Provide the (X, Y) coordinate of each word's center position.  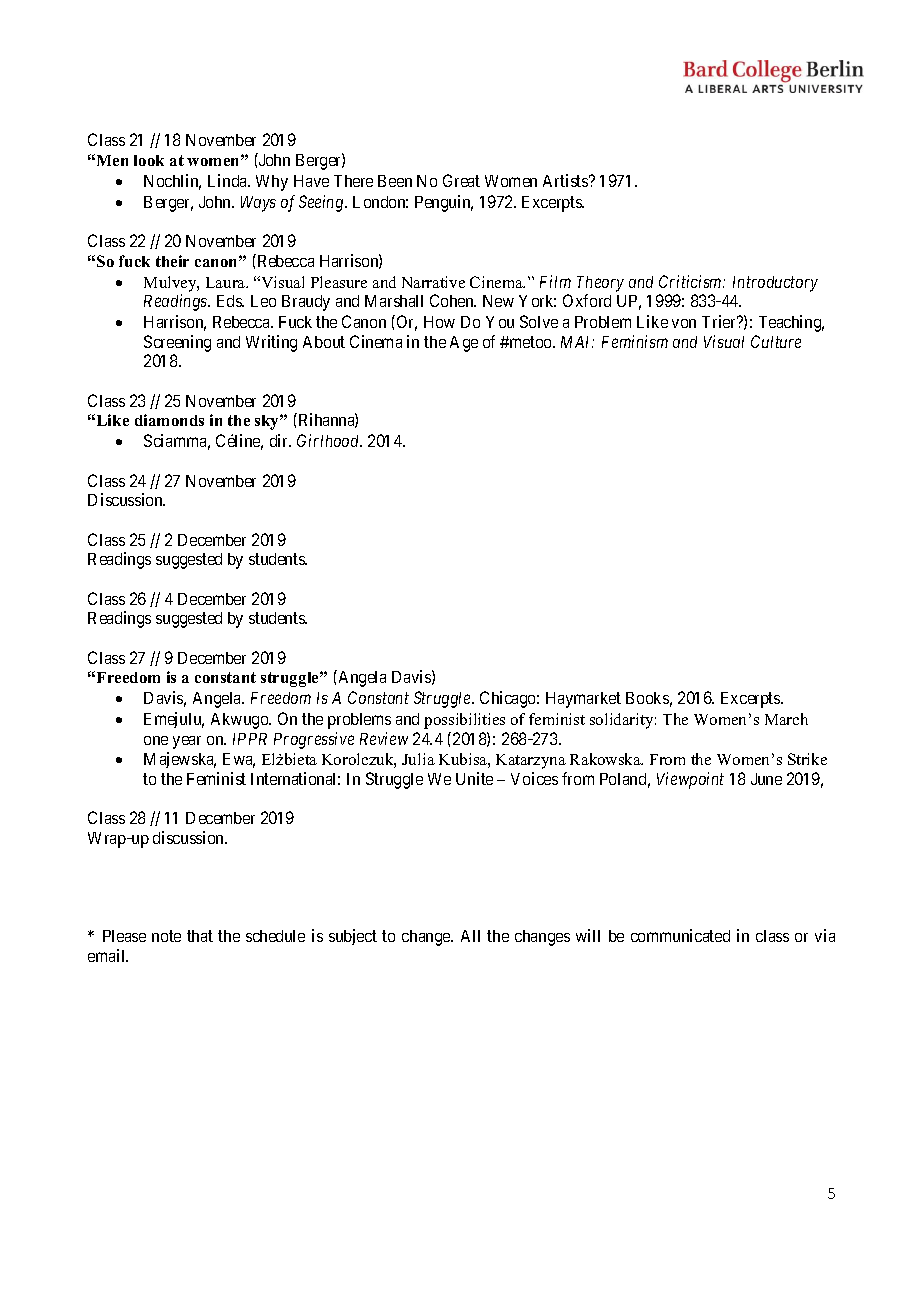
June (766, 779)
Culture (776, 341)
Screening (177, 345)
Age (464, 344)
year (187, 742)
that (200, 936)
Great (461, 180)
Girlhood (329, 440)
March (786, 719)
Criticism (691, 281)
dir (280, 440)
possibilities (464, 721)
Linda (229, 180)
